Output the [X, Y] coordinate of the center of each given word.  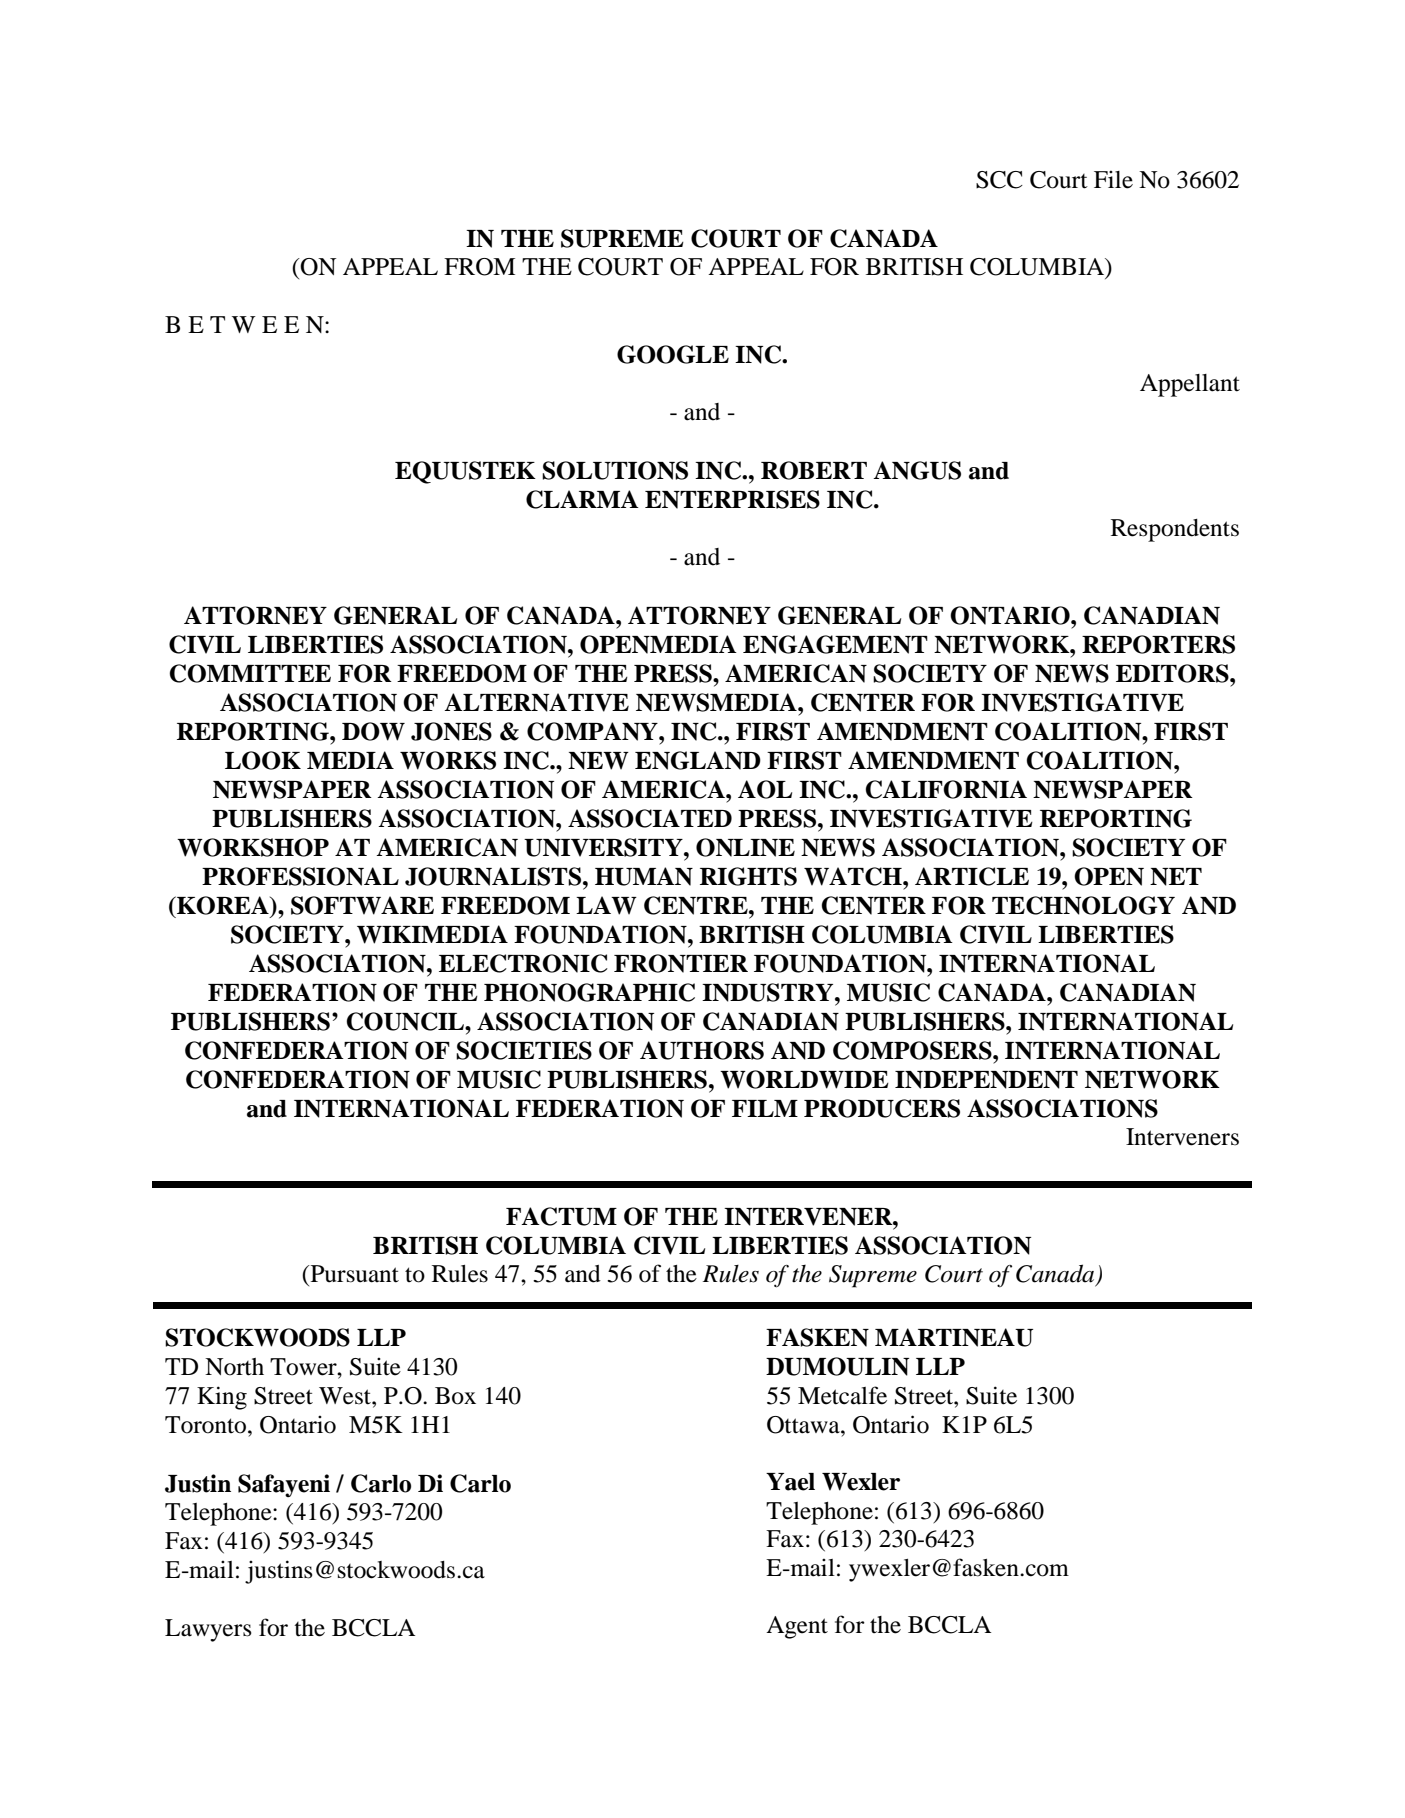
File [1113, 179]
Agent [797, 1627]
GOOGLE [673, 354]
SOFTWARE [362, 905]
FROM [479, 267]
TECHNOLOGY [1083, 905]
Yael [790, 1482]
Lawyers [208, 1630]
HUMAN [644, 876]
